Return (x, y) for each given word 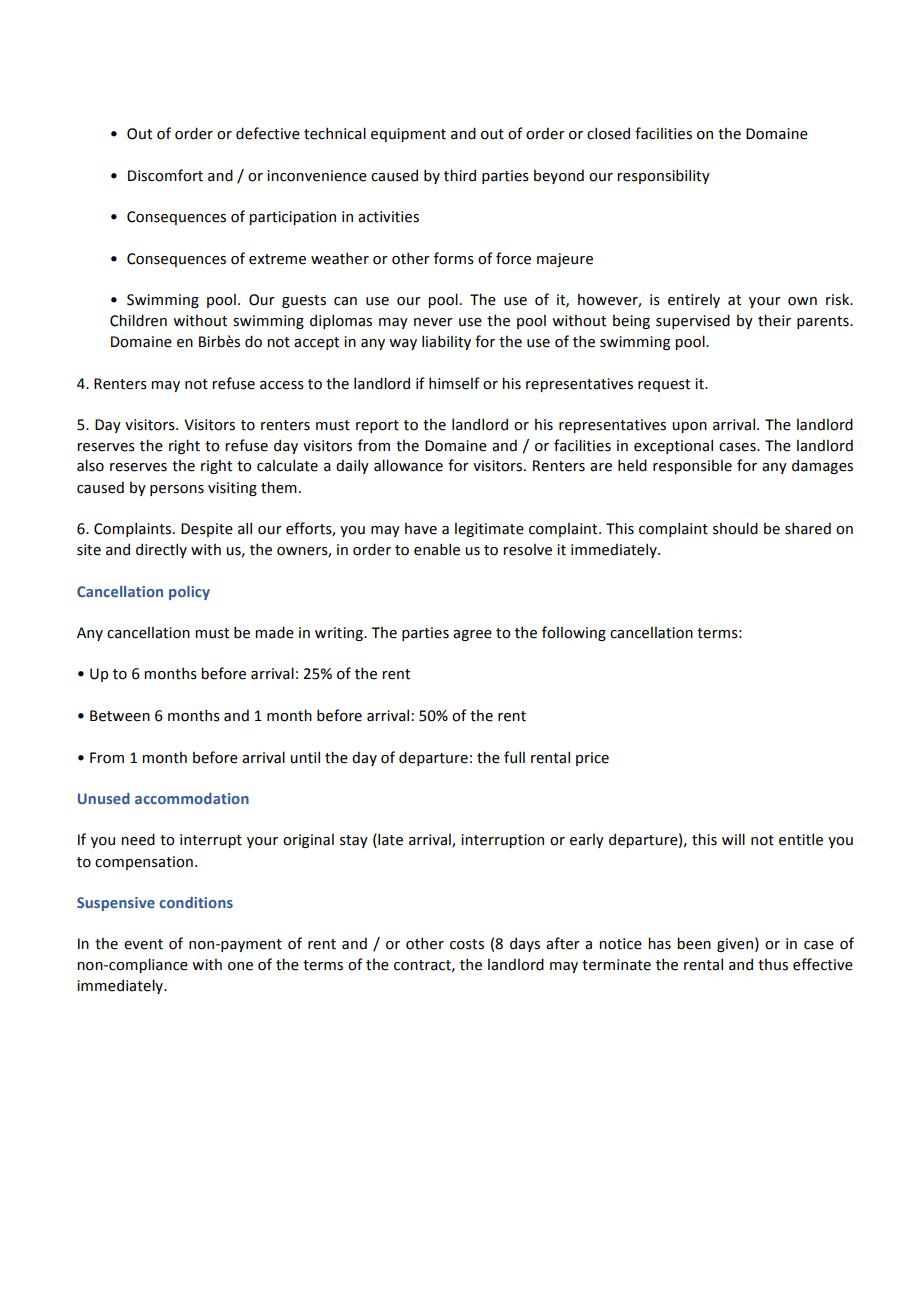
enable (437, 549)
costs (467, 944)
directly (161, 550)
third (460, 175)
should (735, 528)
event (143, 944)
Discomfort (165, 175)
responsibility (663, 176)
